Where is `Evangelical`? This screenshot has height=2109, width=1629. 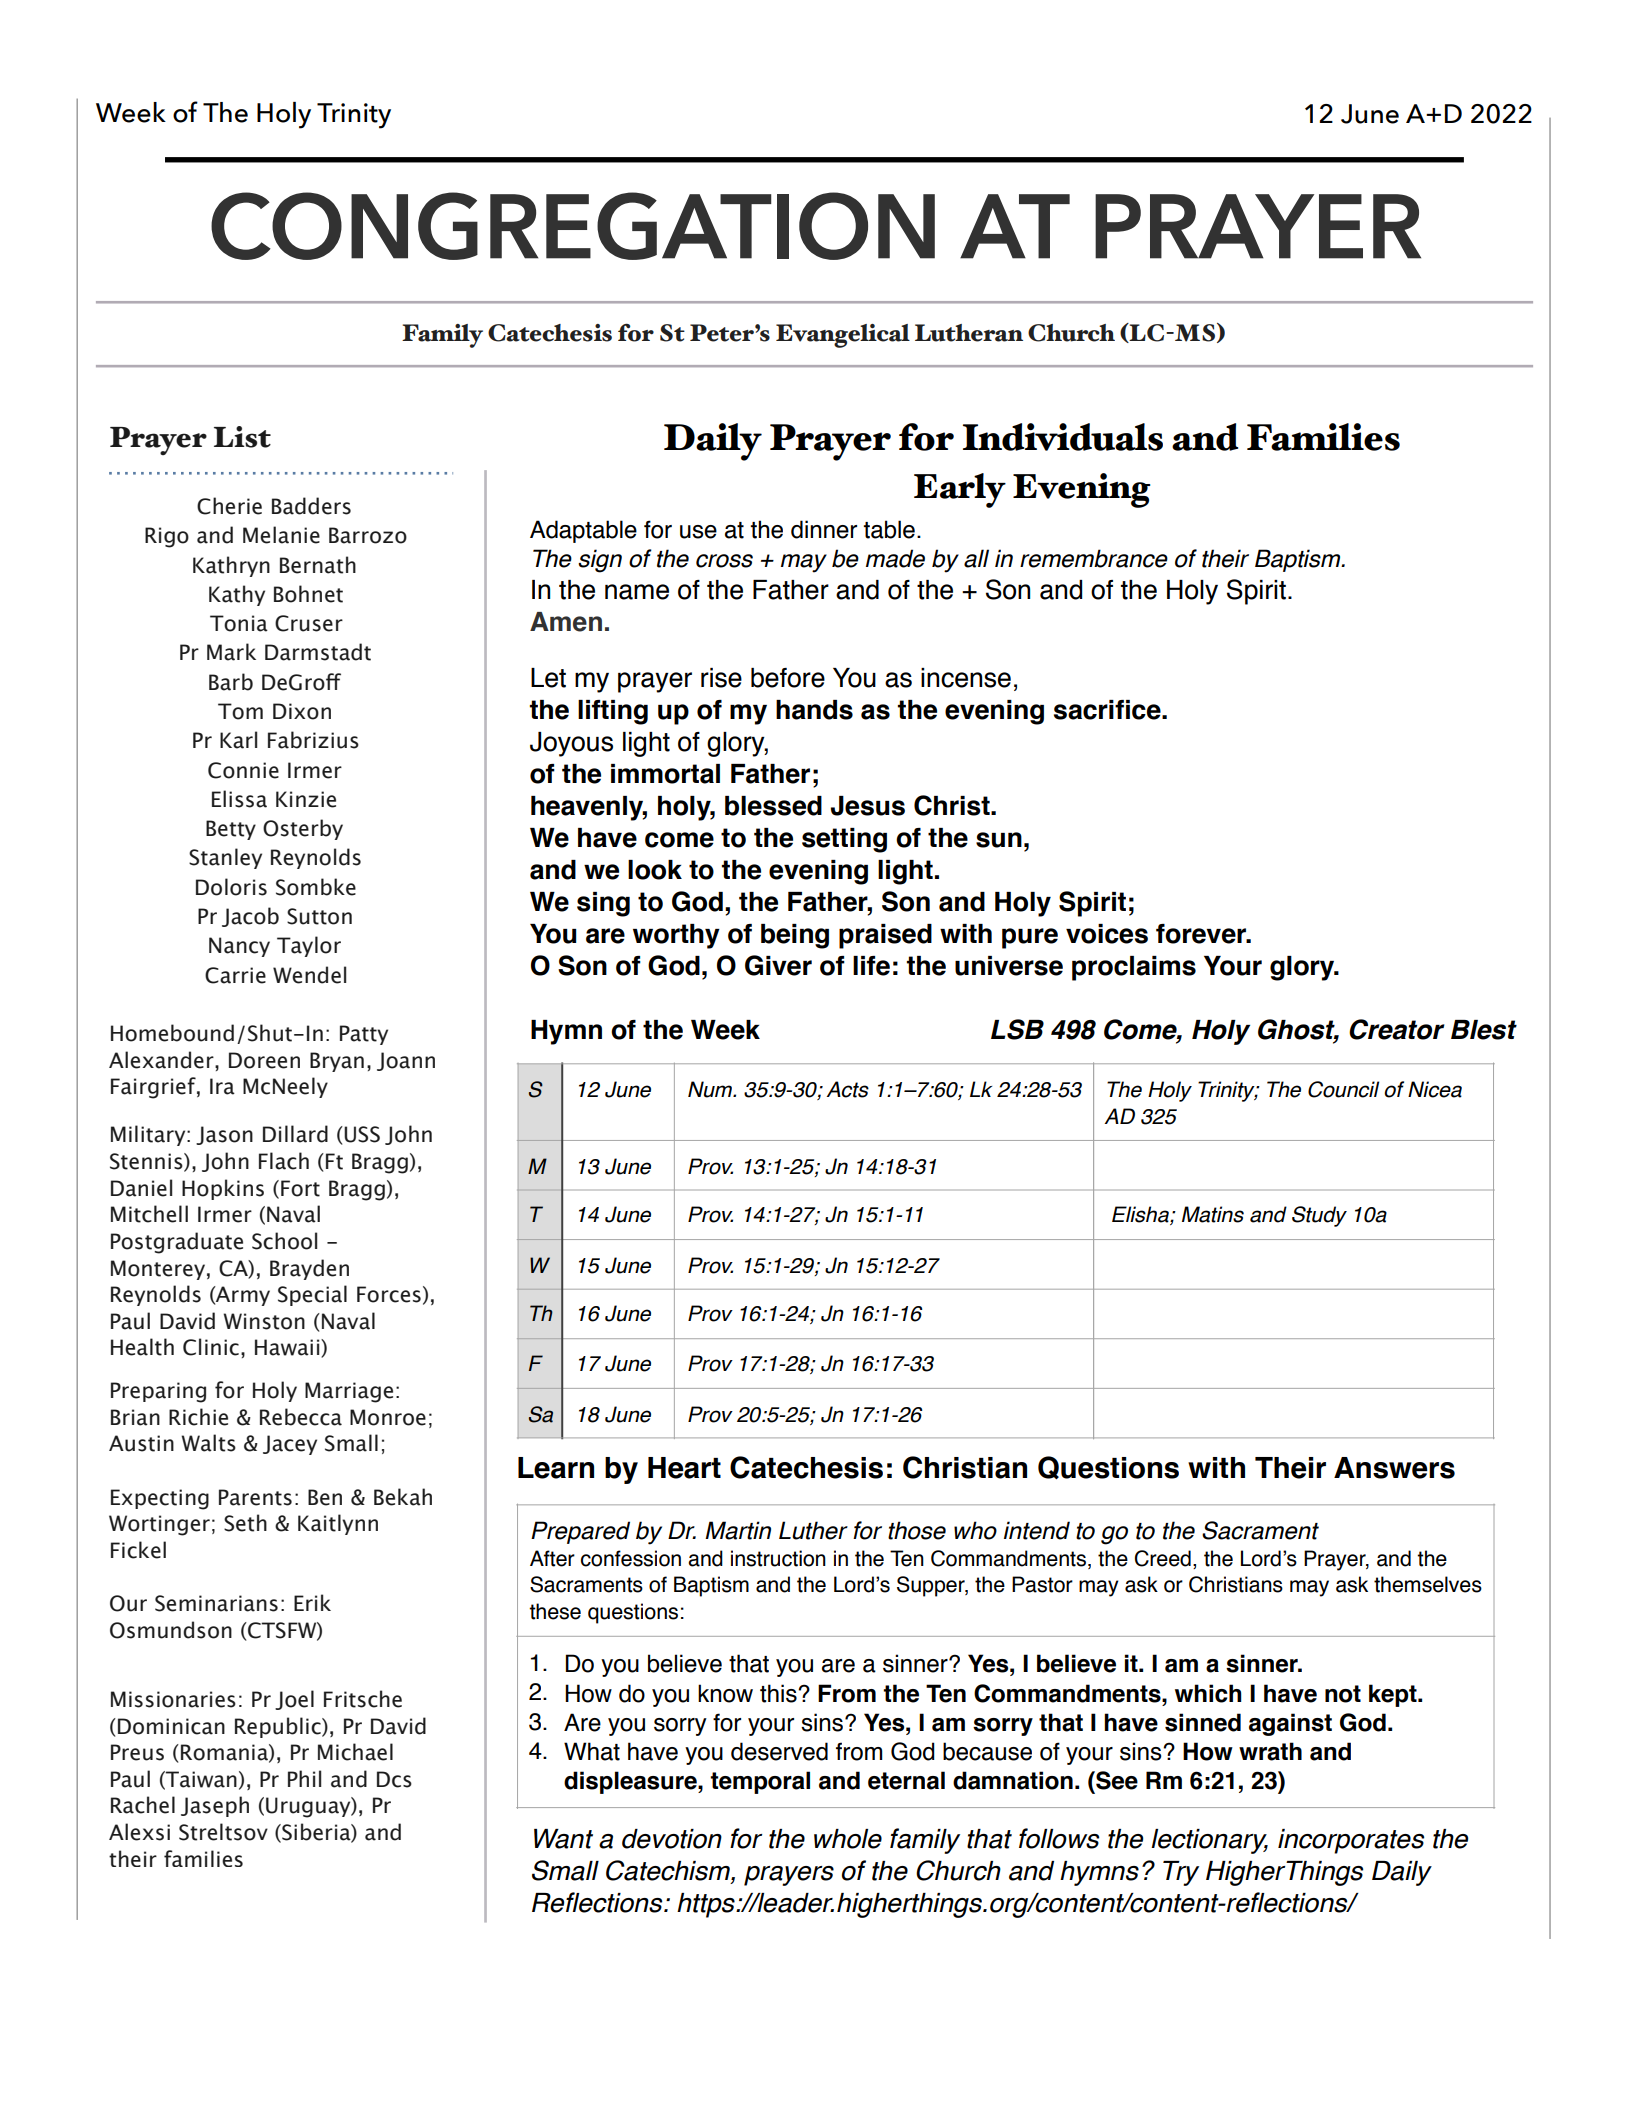
Evangelical is located at coordinates (843, 336).
